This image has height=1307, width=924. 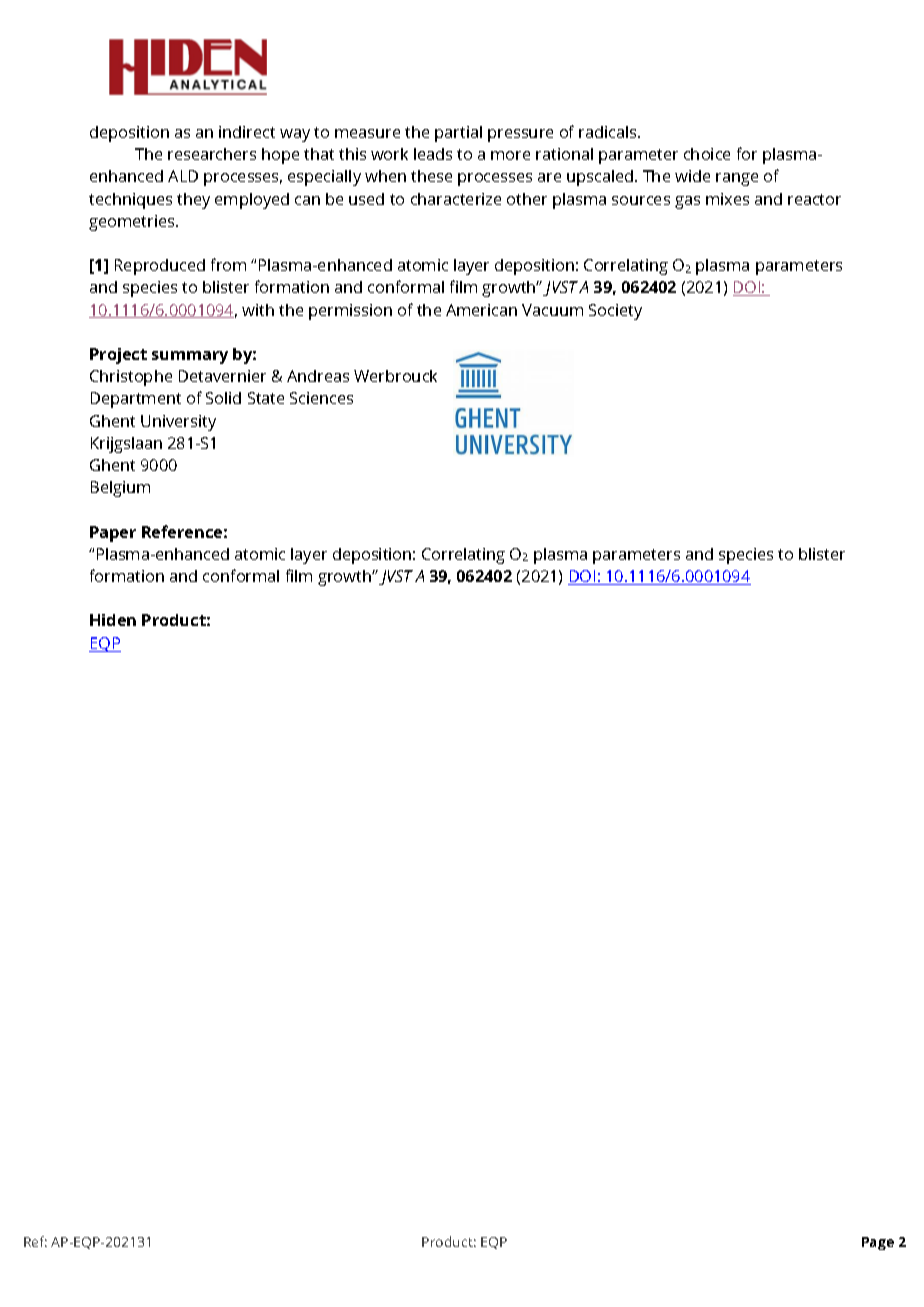 I want to click on Society, so click(x=615, y=312).
